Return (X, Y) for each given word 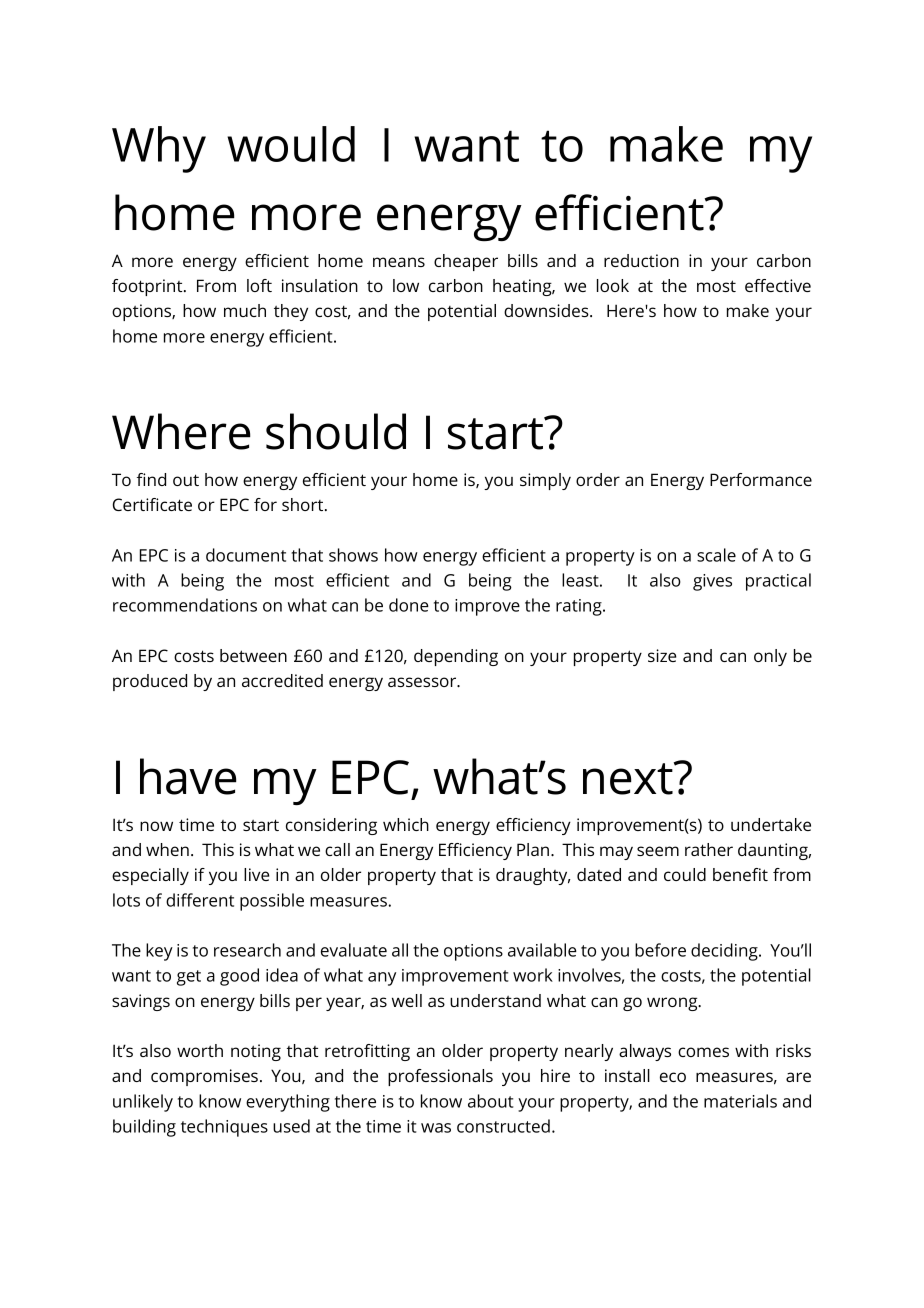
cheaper (466, 262)
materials (740, 1101)
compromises (204, 1077)
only (770, 657)
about (491, 1101)
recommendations (185, 605)
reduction (641, 260)
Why (159, 149)
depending (456, 657)
